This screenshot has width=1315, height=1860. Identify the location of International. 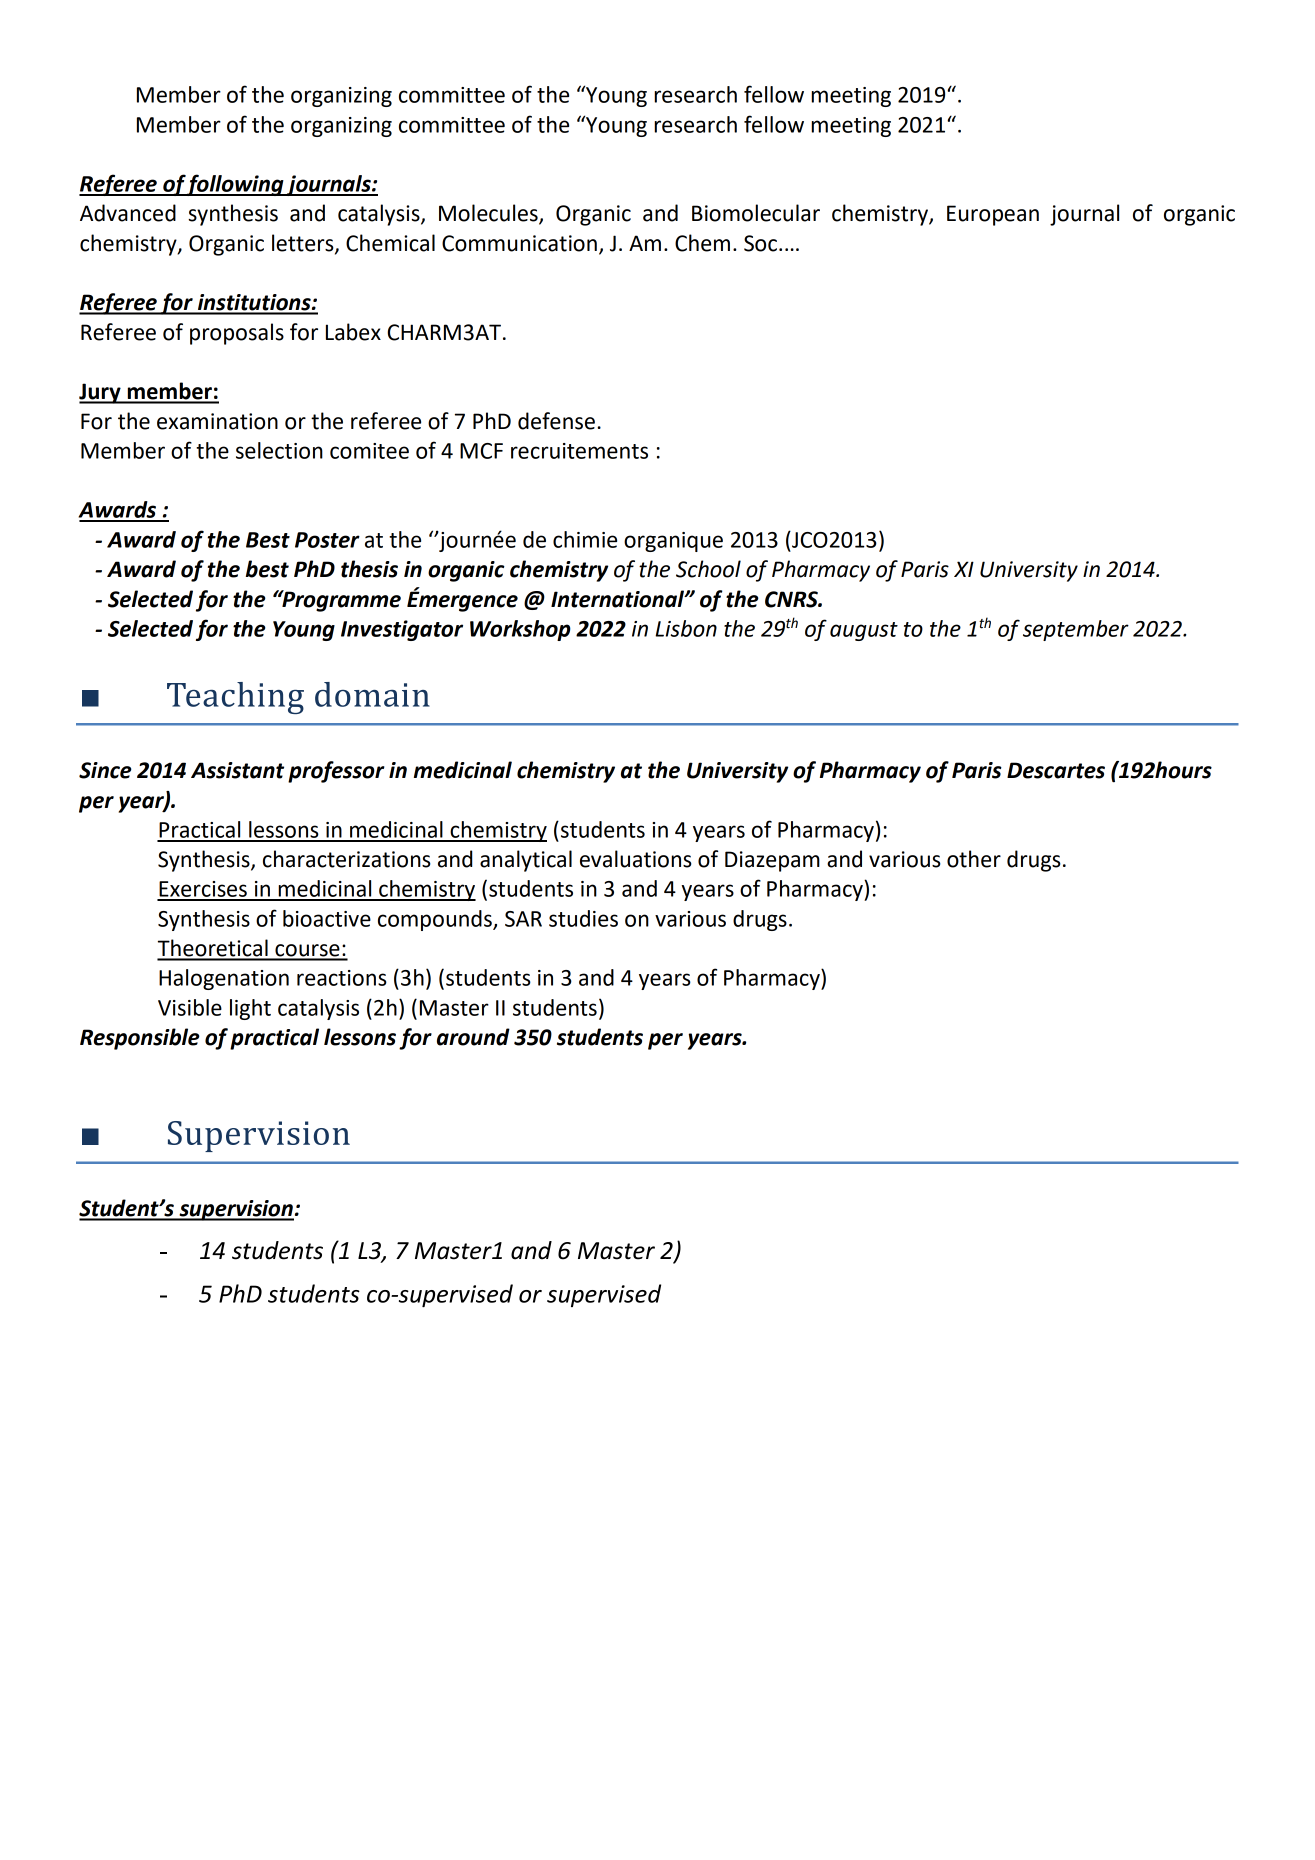
(618, 599).
